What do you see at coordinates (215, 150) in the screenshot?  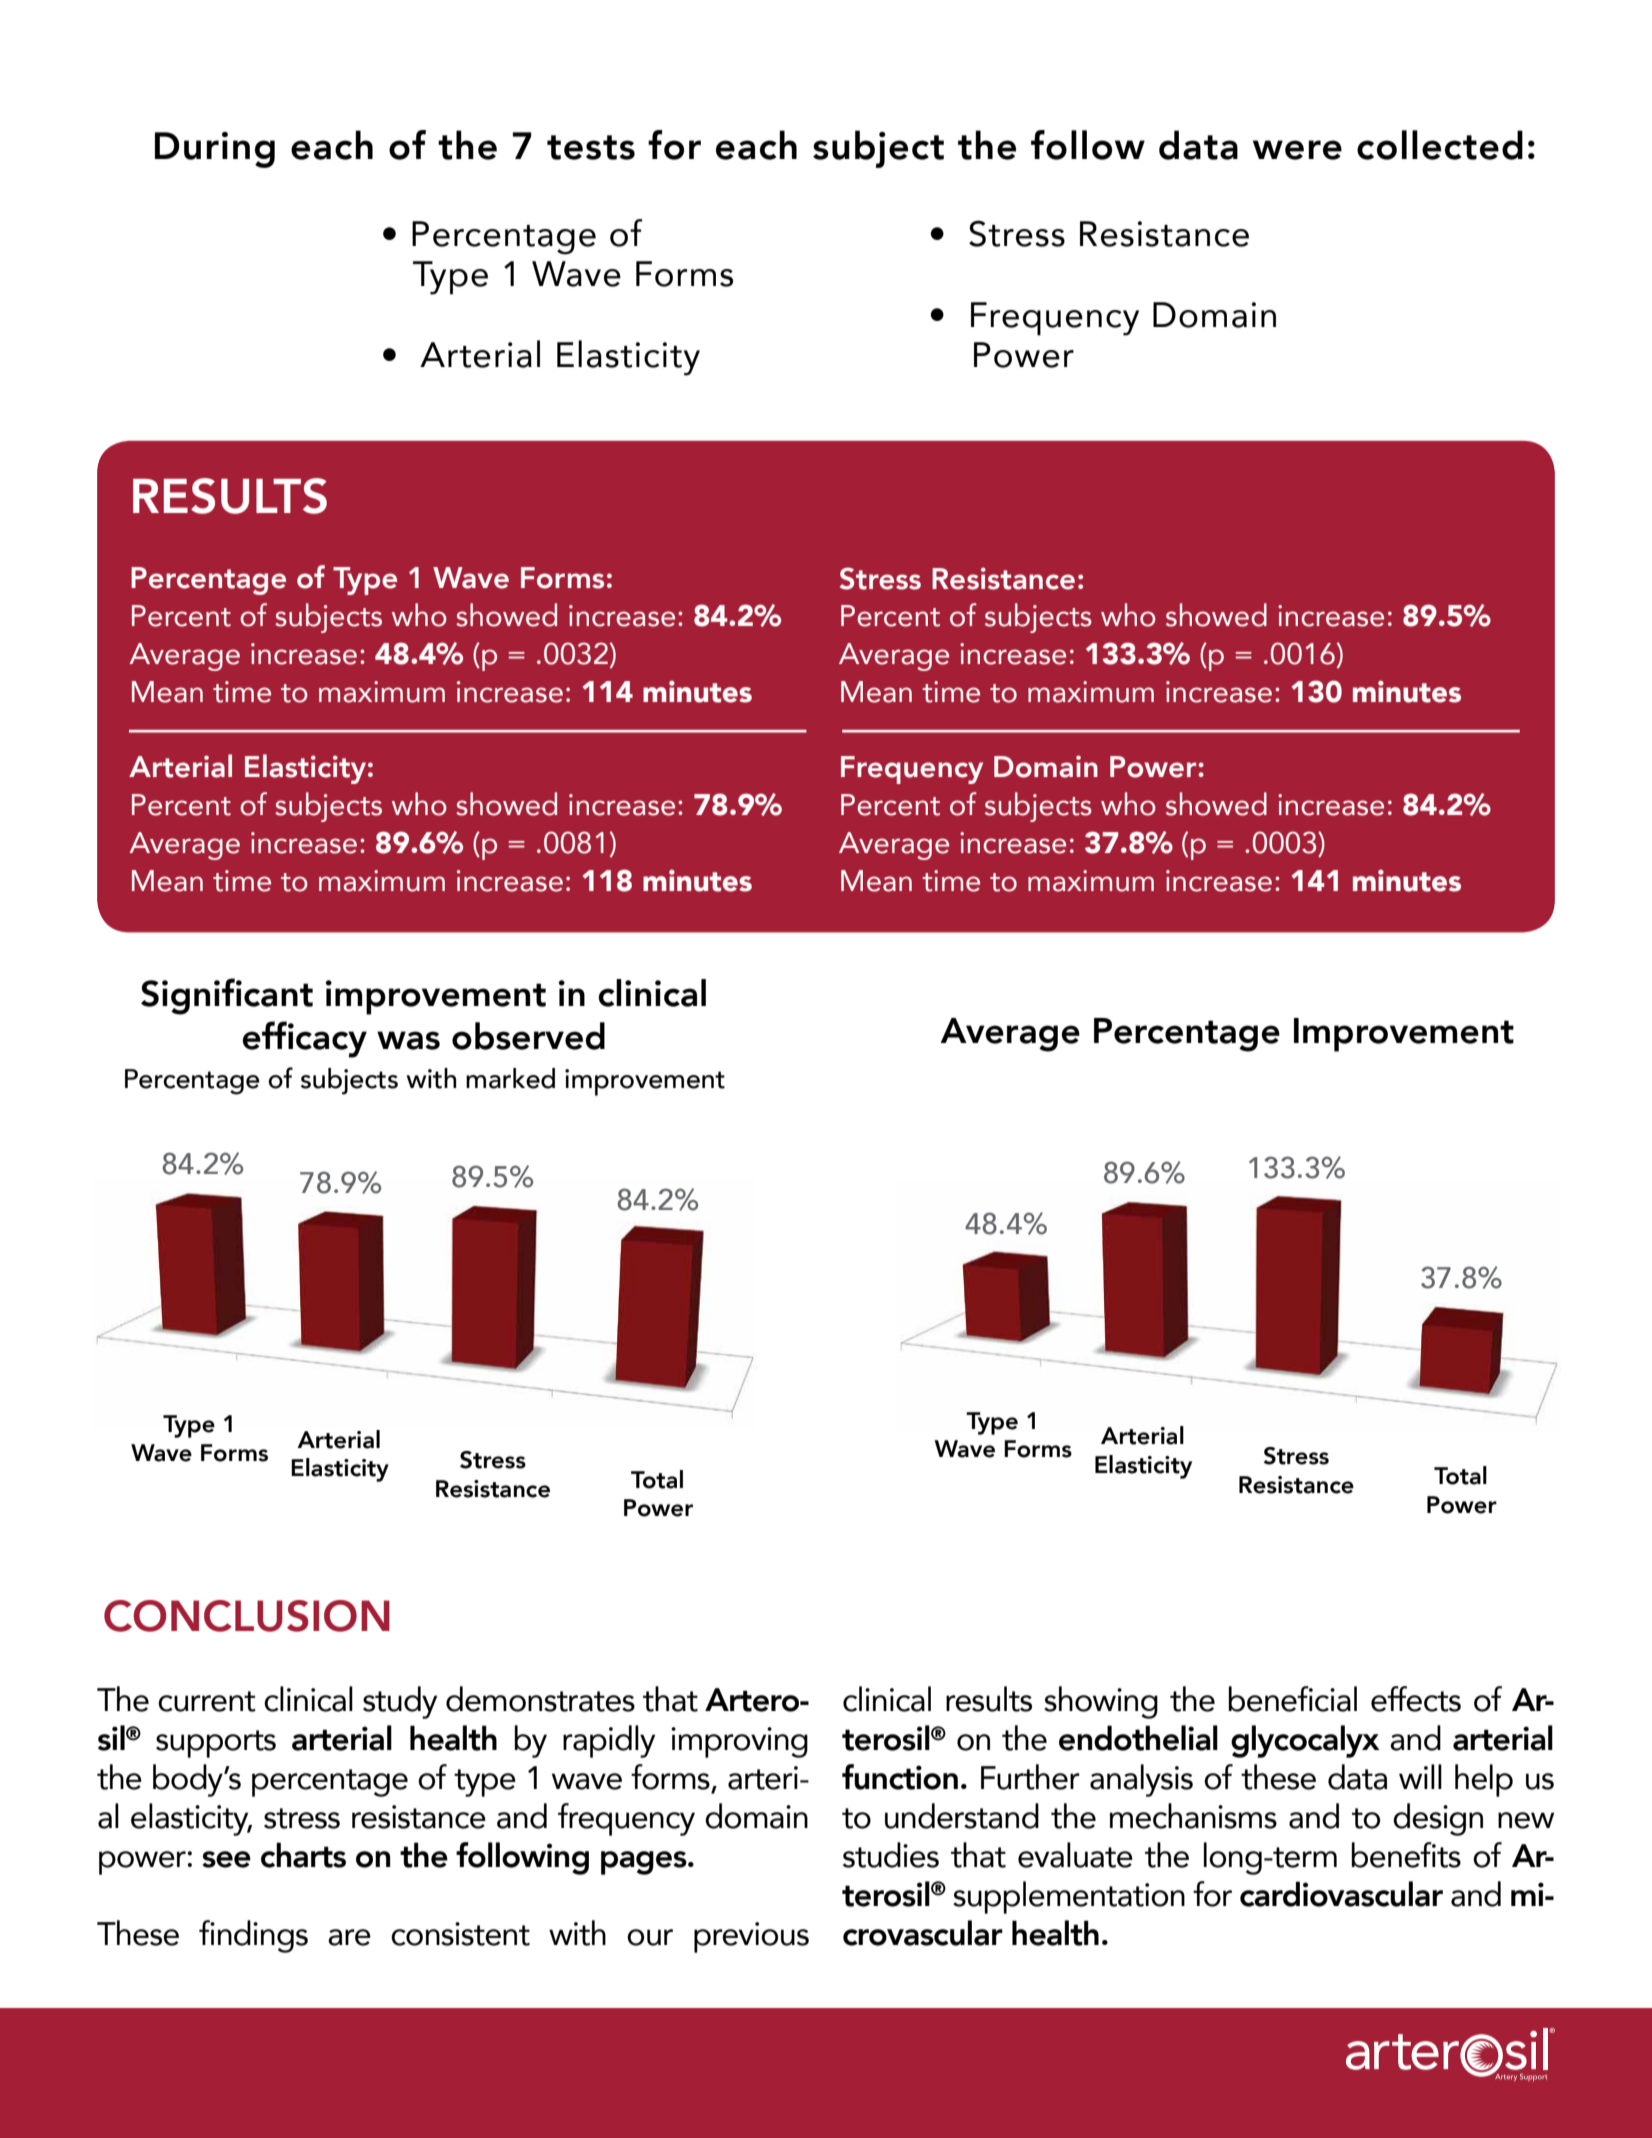 I see `During` at bounding box center [215, 150].
